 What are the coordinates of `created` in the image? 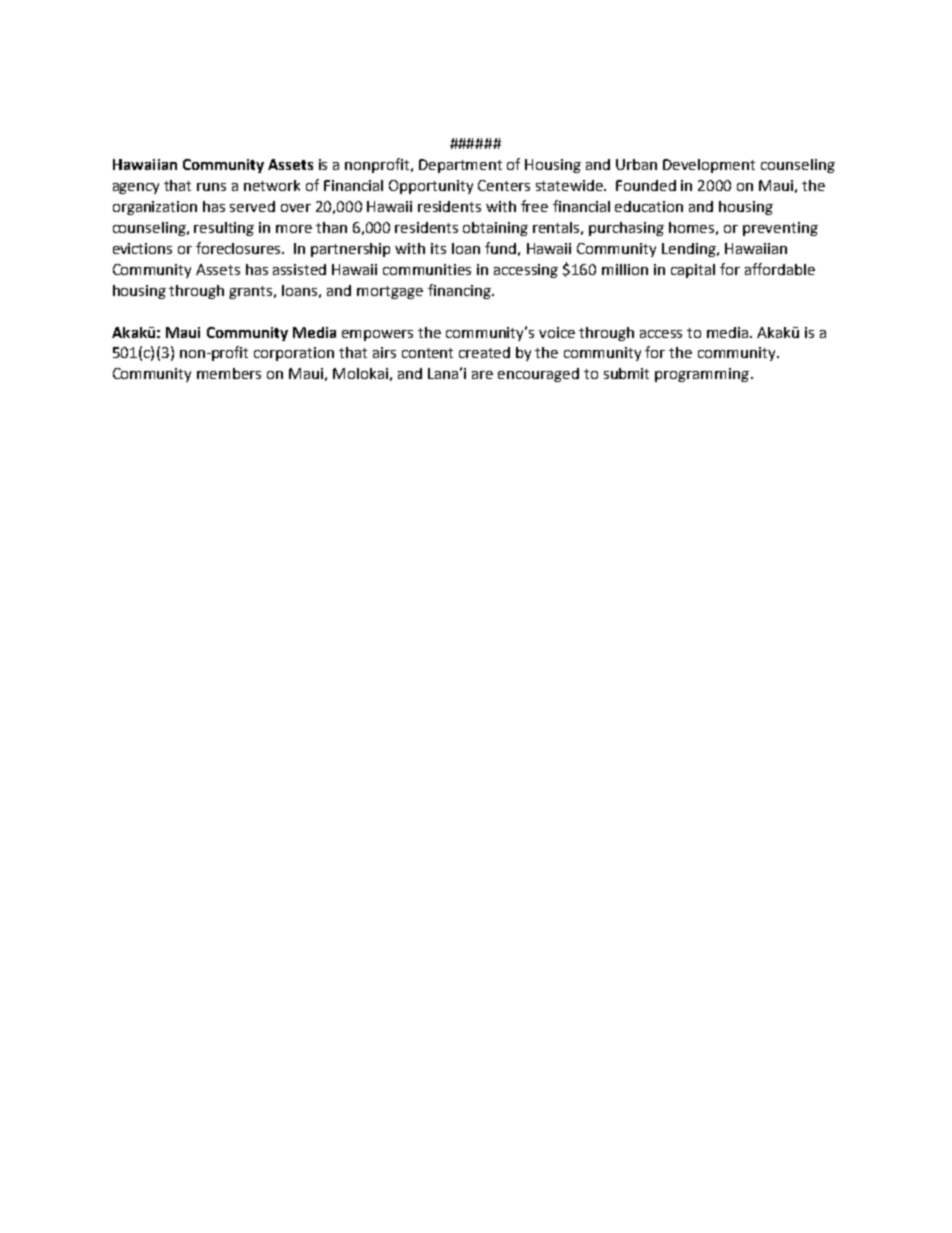 It's located at (484, 352).
